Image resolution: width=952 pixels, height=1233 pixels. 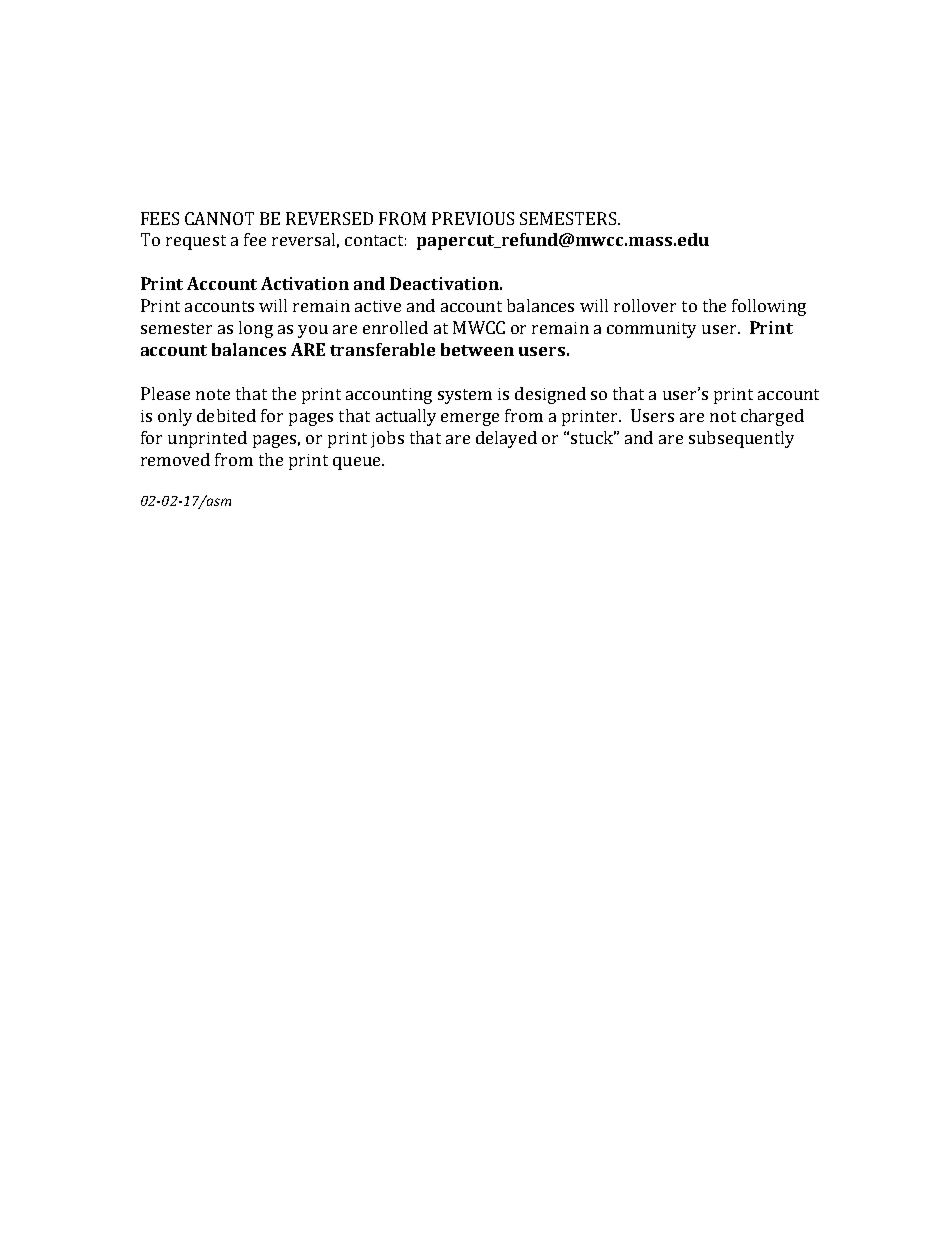 I want to click on removed, so click(x=175, y=459).
